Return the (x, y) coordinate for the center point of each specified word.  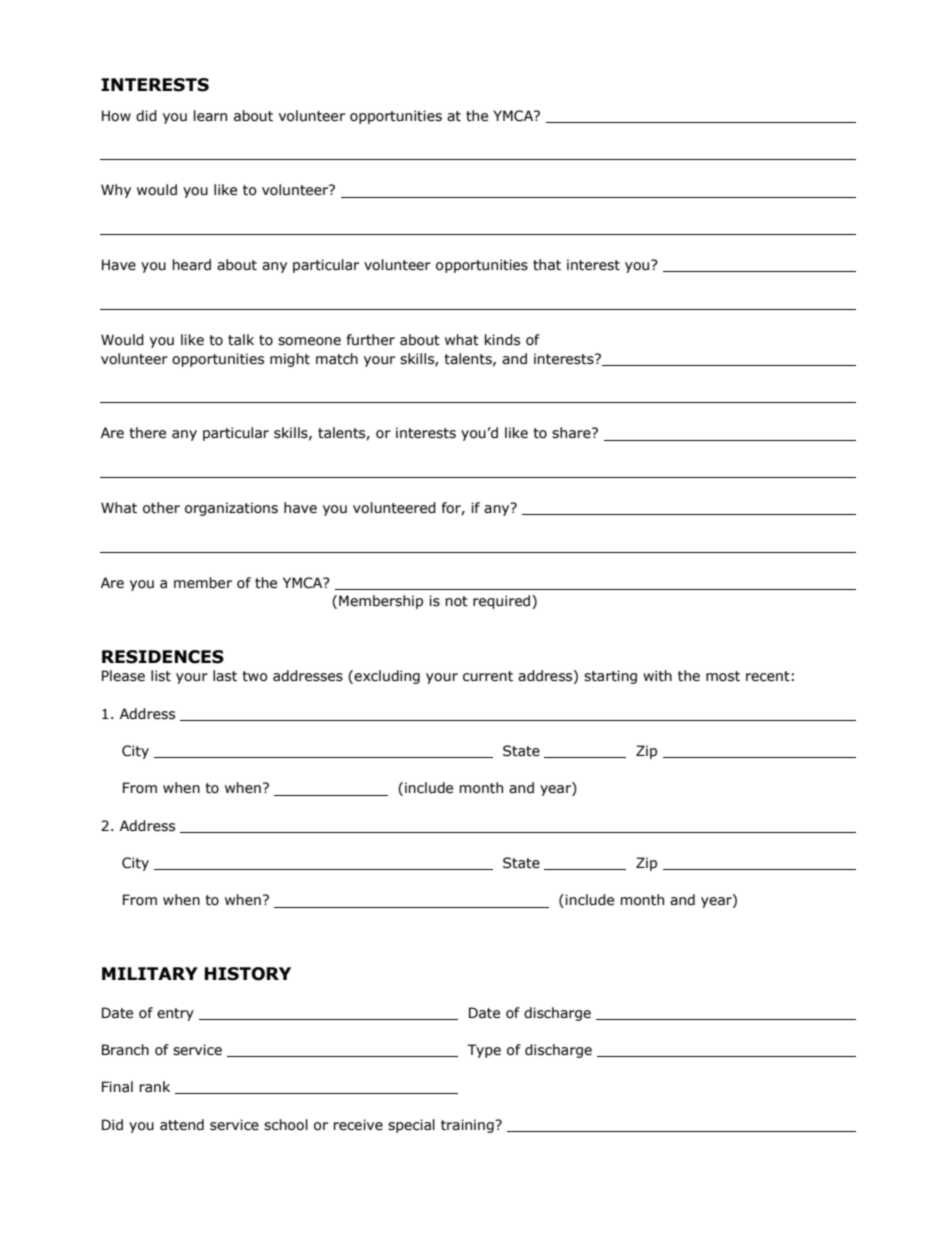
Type (484, 1051)
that (547, 265)
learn (210, 116)
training (468, 1126)
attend (182, 1125)
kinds (502, 340)
